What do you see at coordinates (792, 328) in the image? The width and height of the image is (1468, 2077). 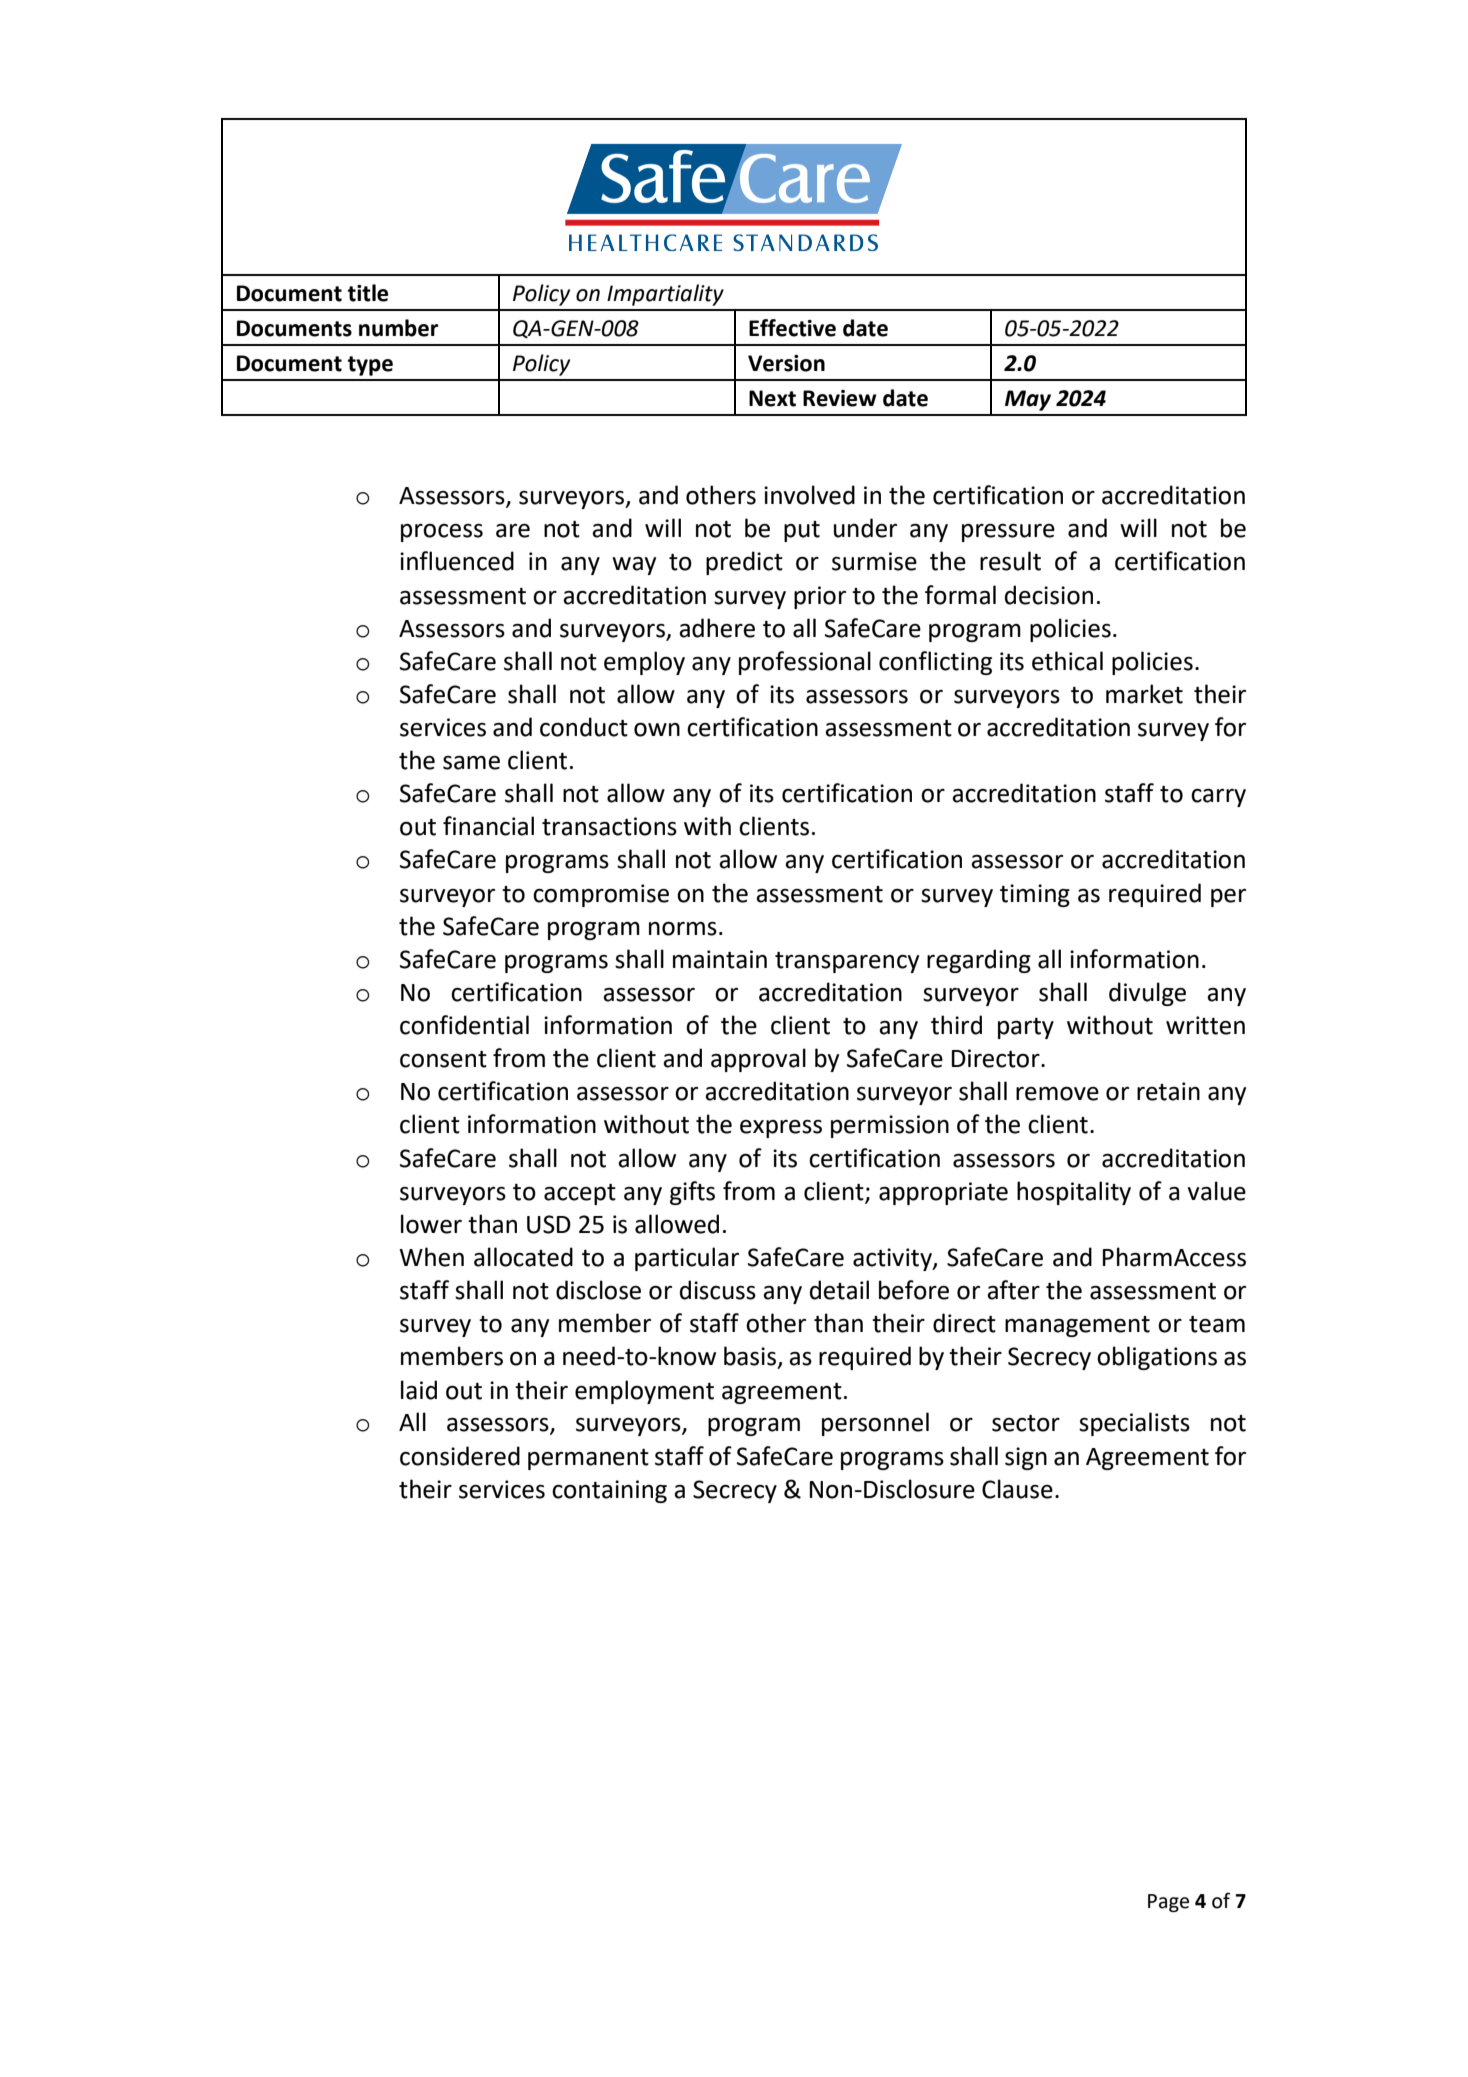 I see `Effective` at bounding box center [792, 328].
